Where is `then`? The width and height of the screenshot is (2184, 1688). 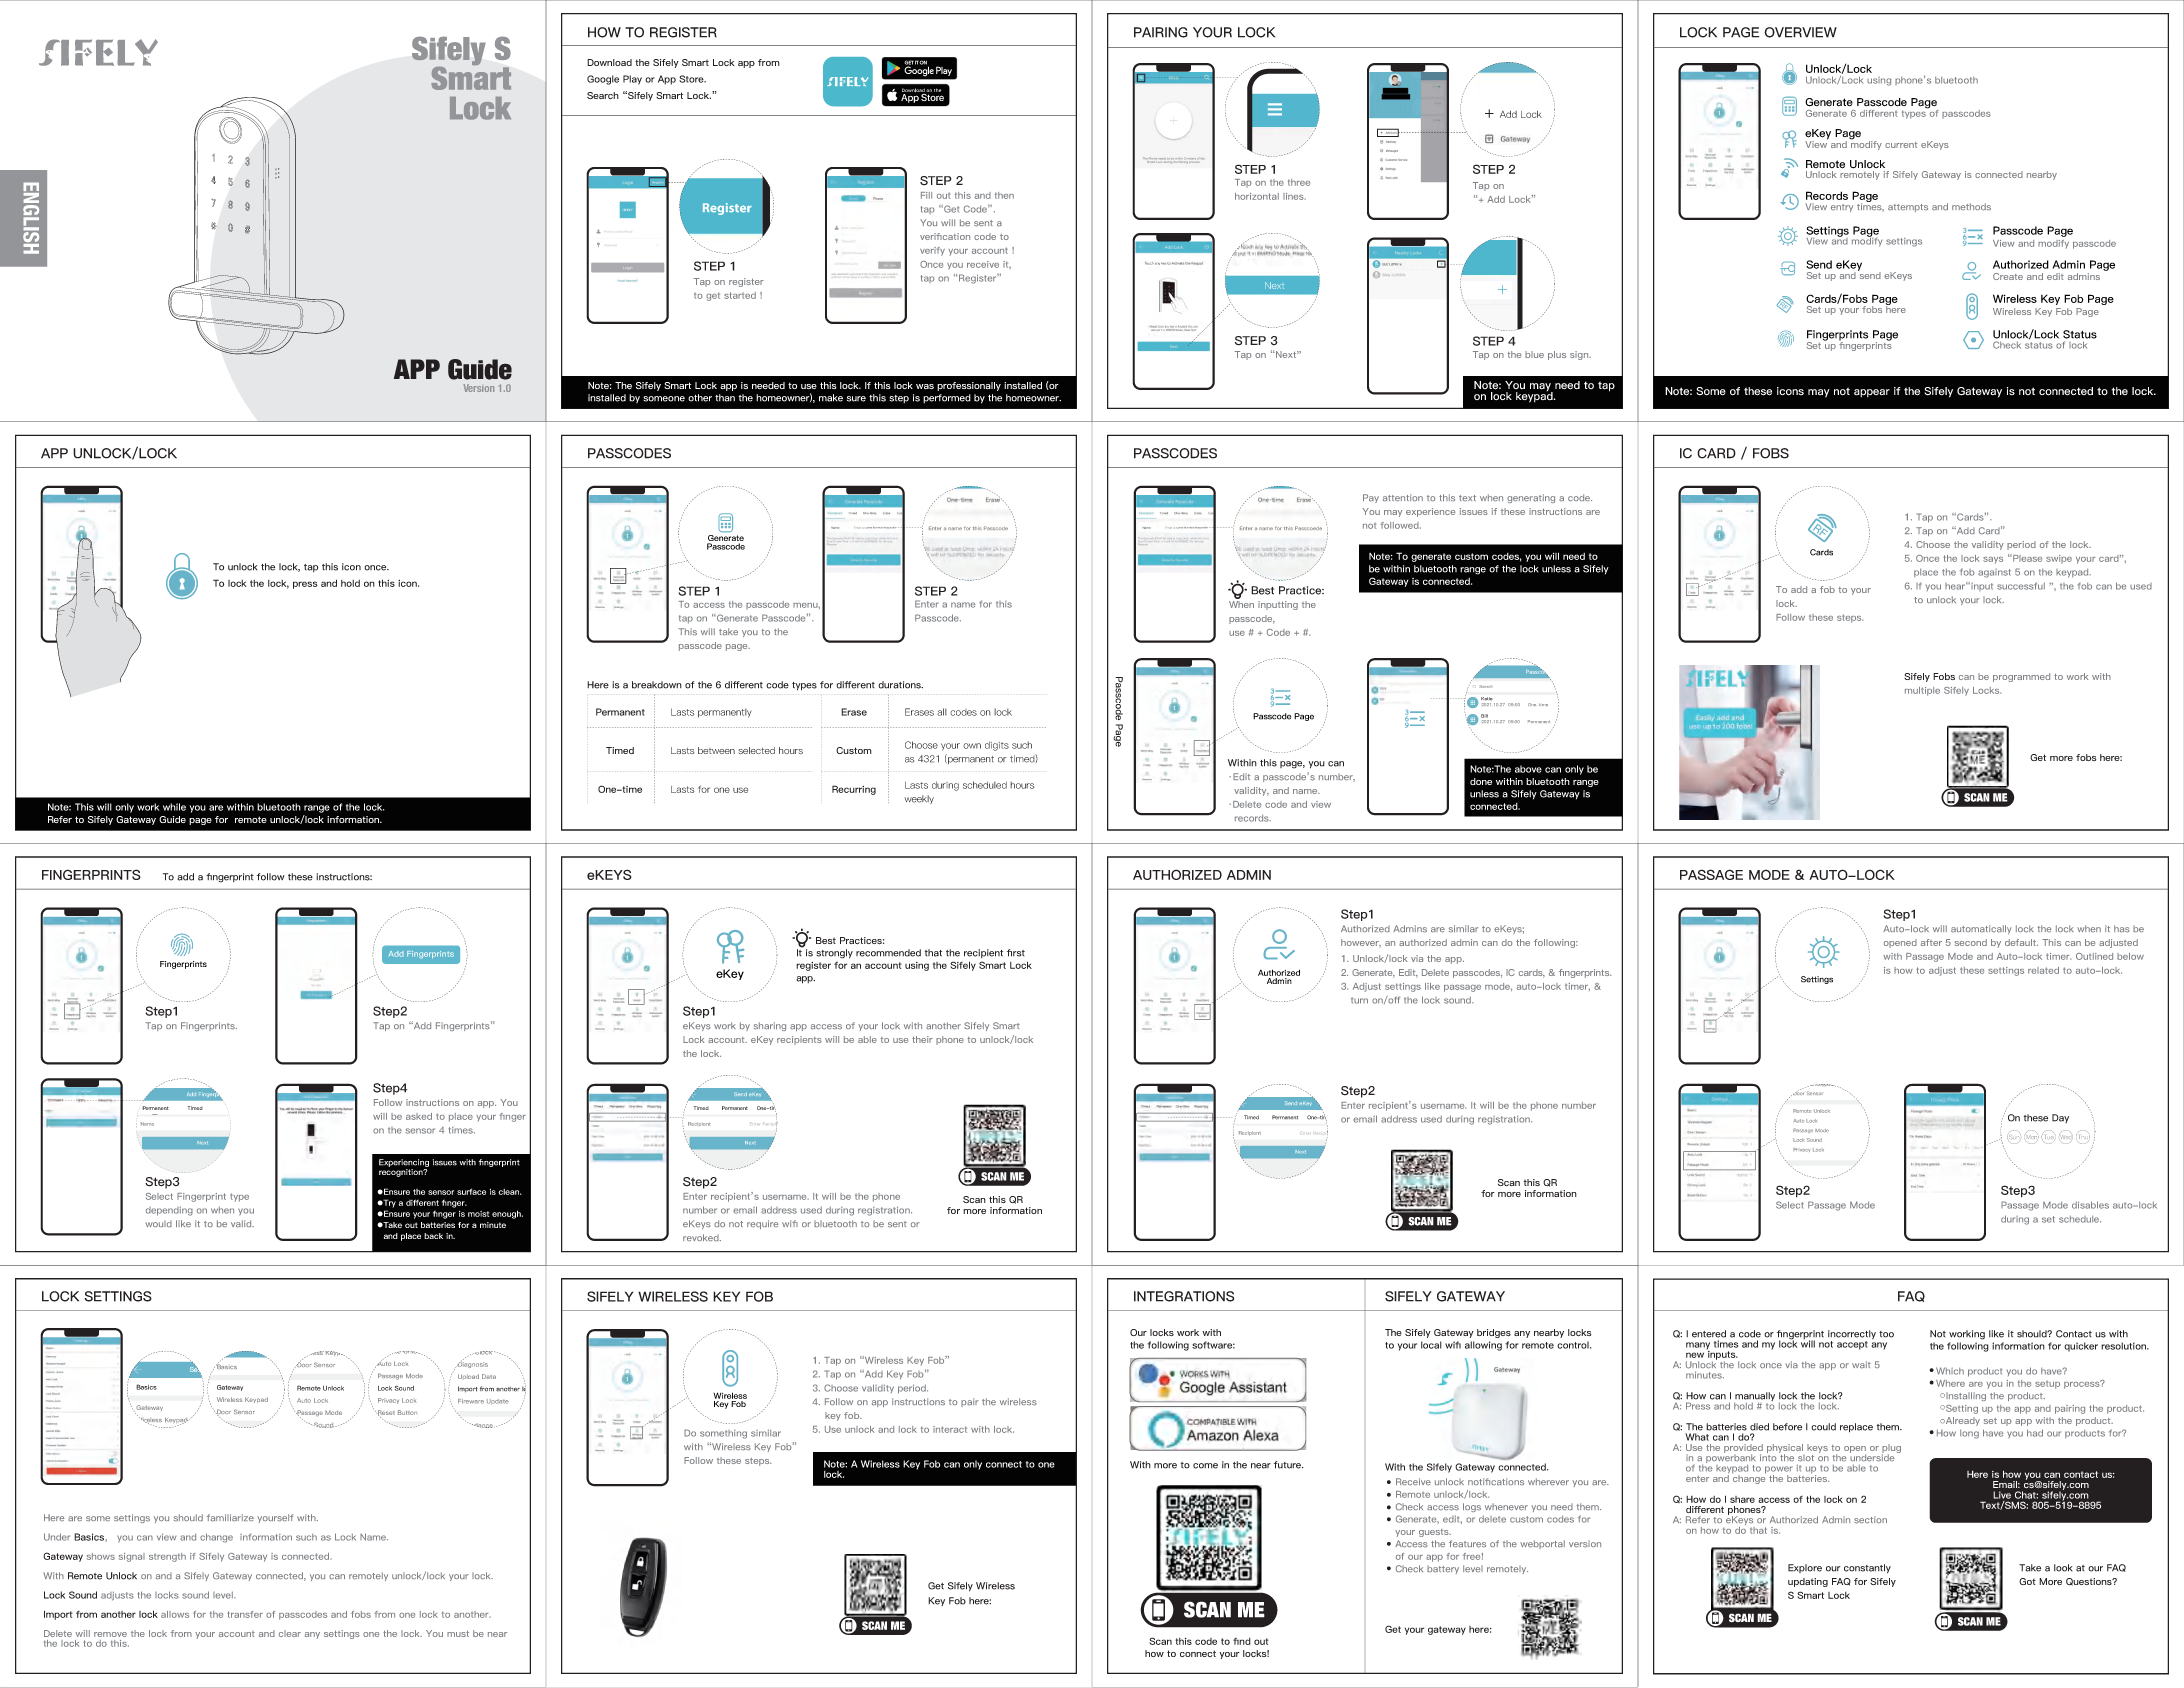
then is located at coordinates (1004, 195).
